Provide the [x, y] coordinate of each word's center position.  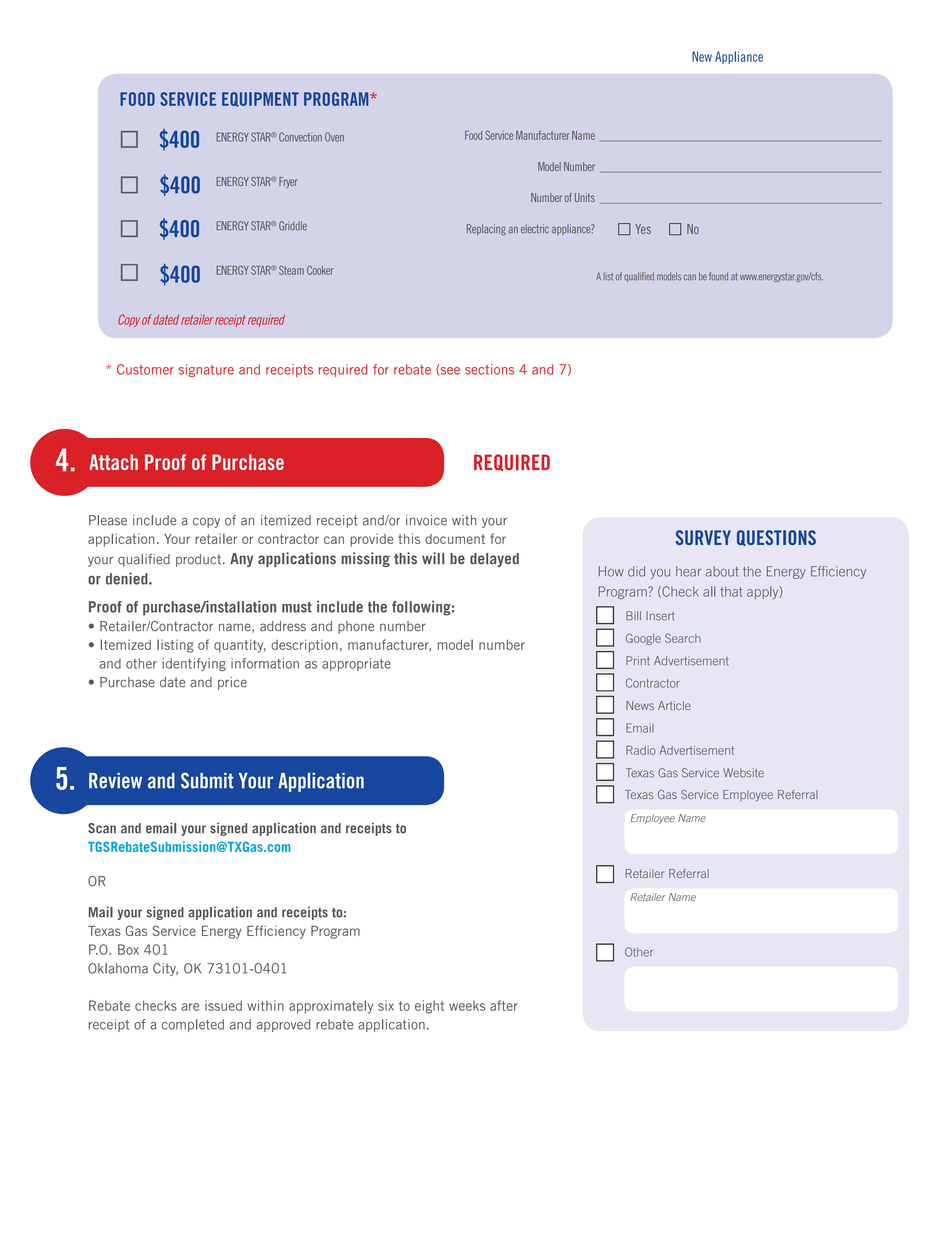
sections [489, 369]
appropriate [356, 664]
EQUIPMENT [260, 99]
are [190, 1007]
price [232, 683]
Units [585, 197]
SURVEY [703, 537]
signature [206, 370]
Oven [334, 137]
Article [674, 705]
